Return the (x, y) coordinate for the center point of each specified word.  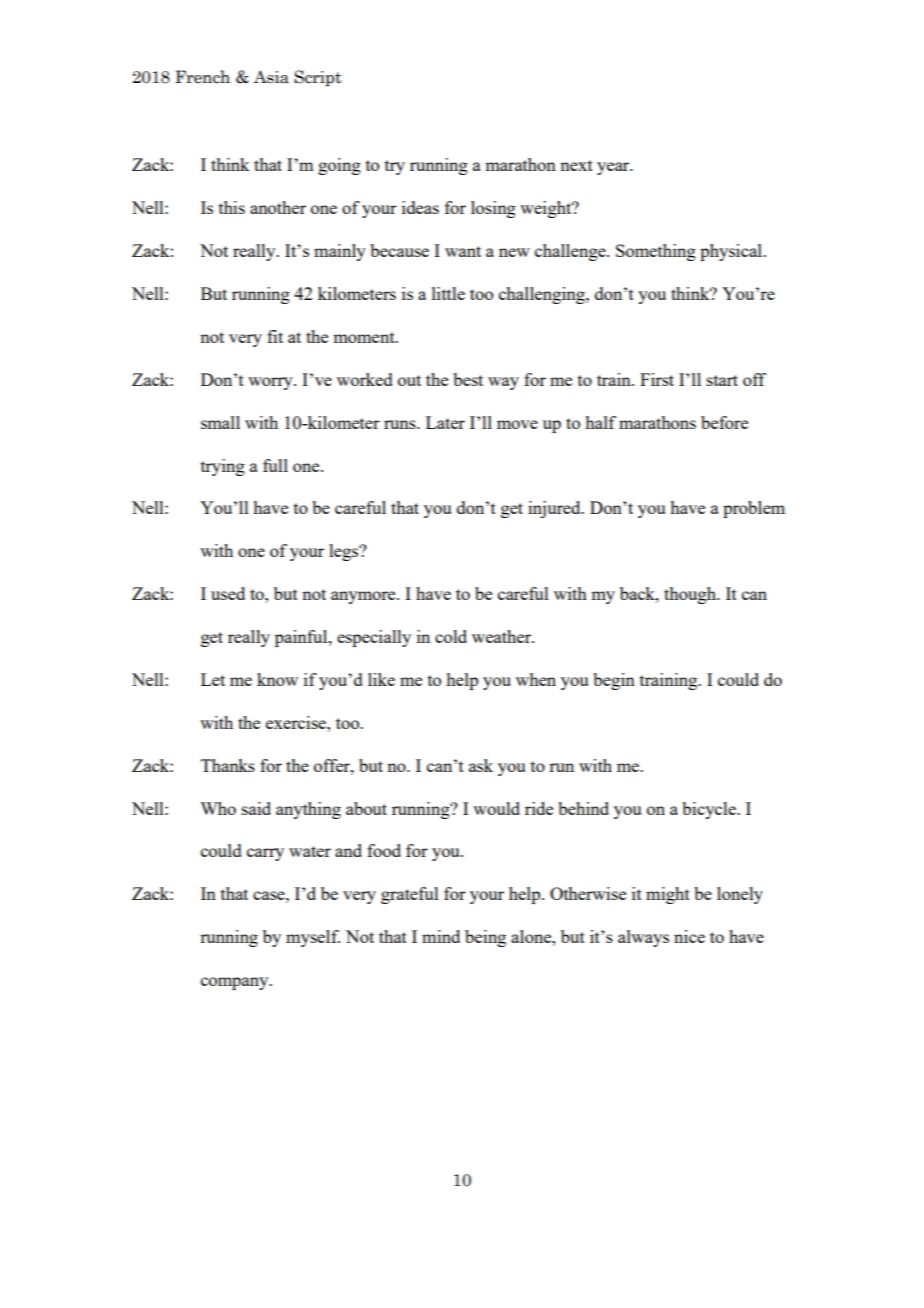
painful (302, 638)
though (691, 595)
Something (656, 252)
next (576, 165)
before (724, 422)
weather (502, 636)
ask (481, 765)
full (275, 465)
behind (583, 808)
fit (275, 336)
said (256, 808)
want (463, 251)
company (236, 983)
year (614, 168)
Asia (271, 77)
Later (445, 422)
